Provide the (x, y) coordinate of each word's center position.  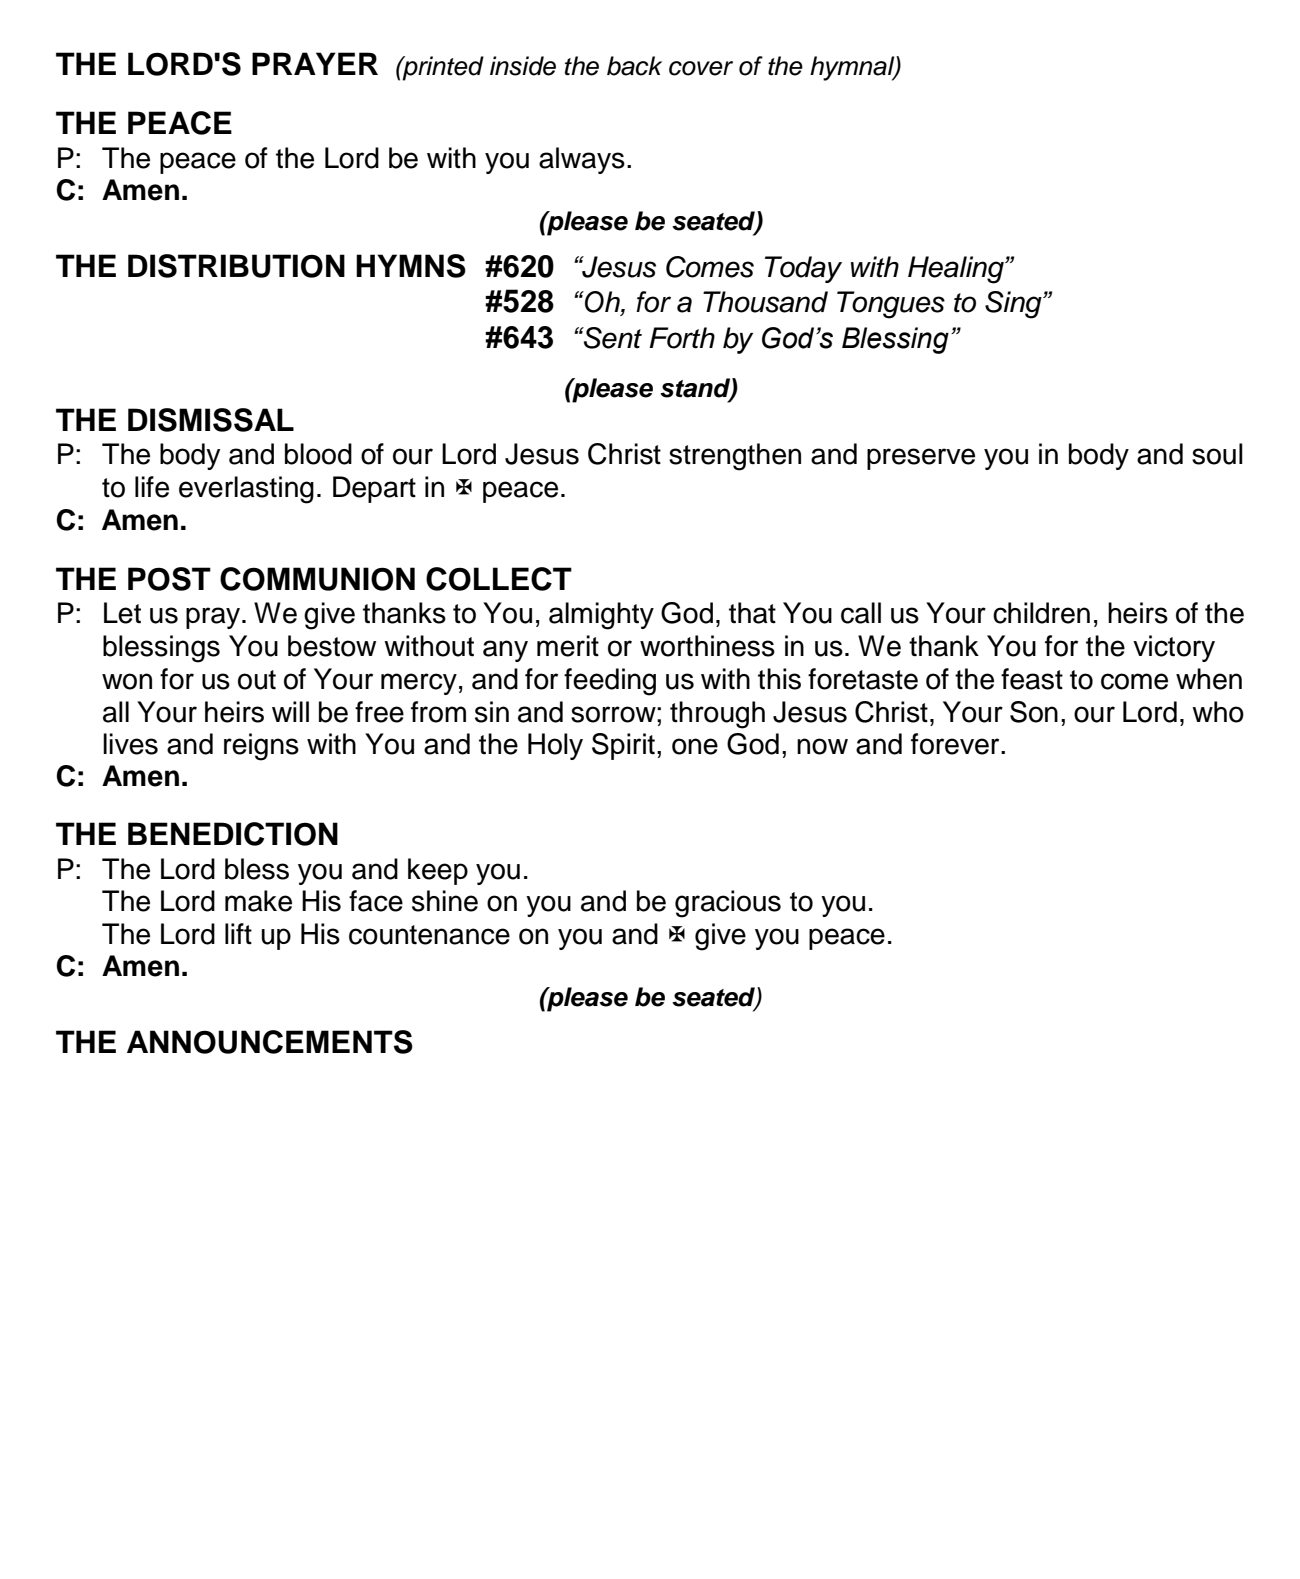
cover (701, 68)
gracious (728, 904)
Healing (957, 270)
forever (956, 744)
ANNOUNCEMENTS (270, 1042)
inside (523, 66)
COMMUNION (317, 579)
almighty (601, 616)
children (1041, 613)
